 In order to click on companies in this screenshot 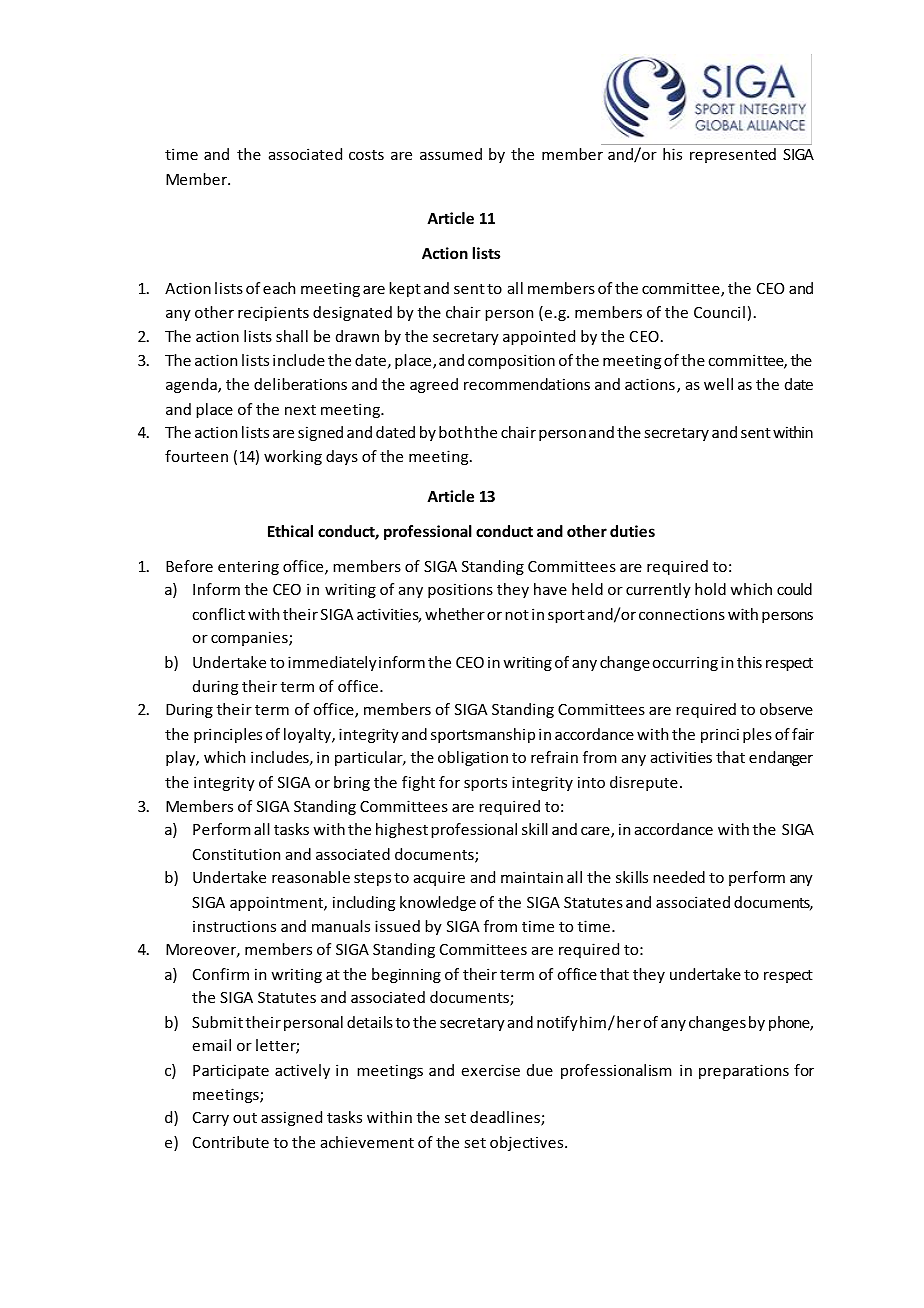, I will do `click(250, 638)`.
